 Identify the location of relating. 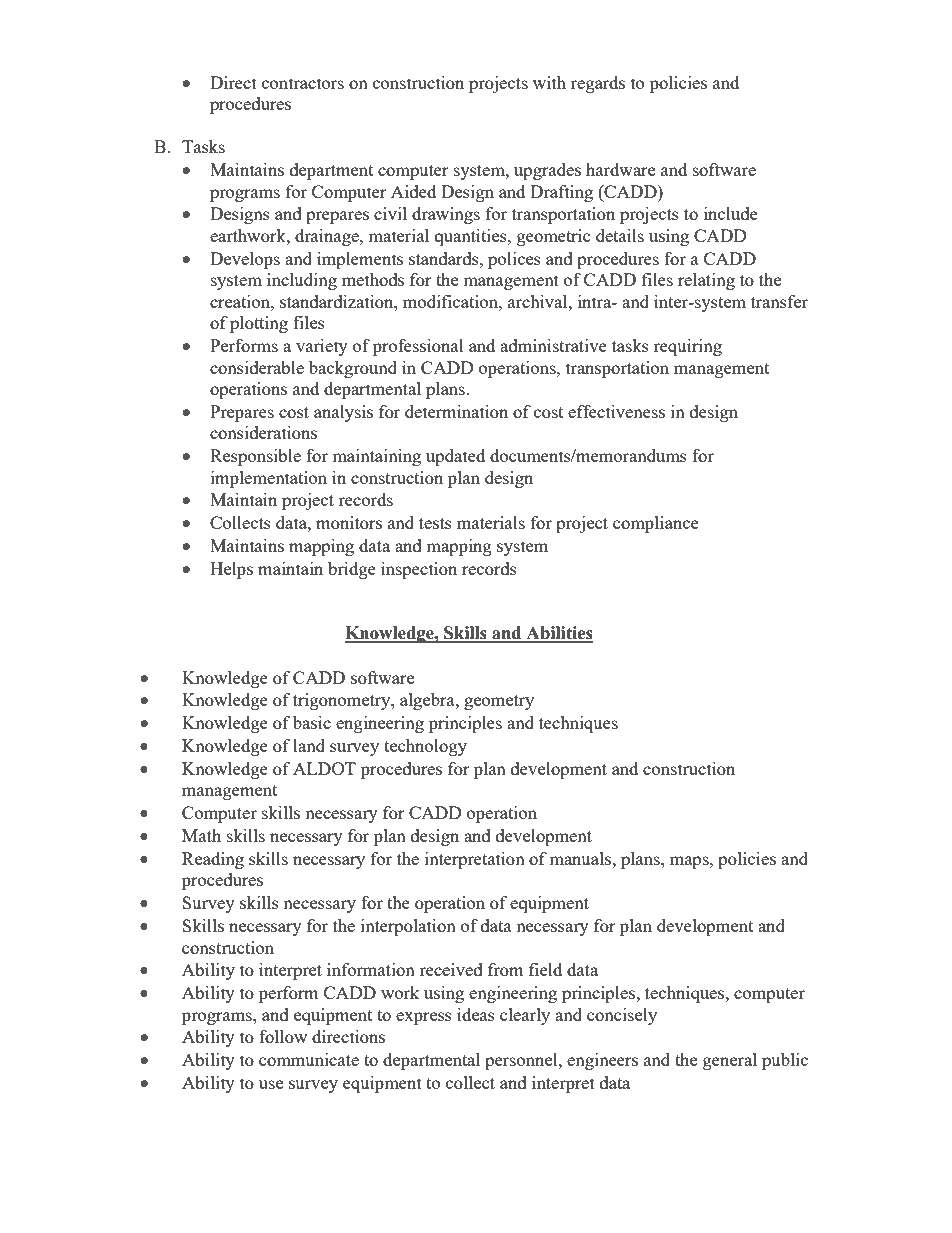
(706, 281).
